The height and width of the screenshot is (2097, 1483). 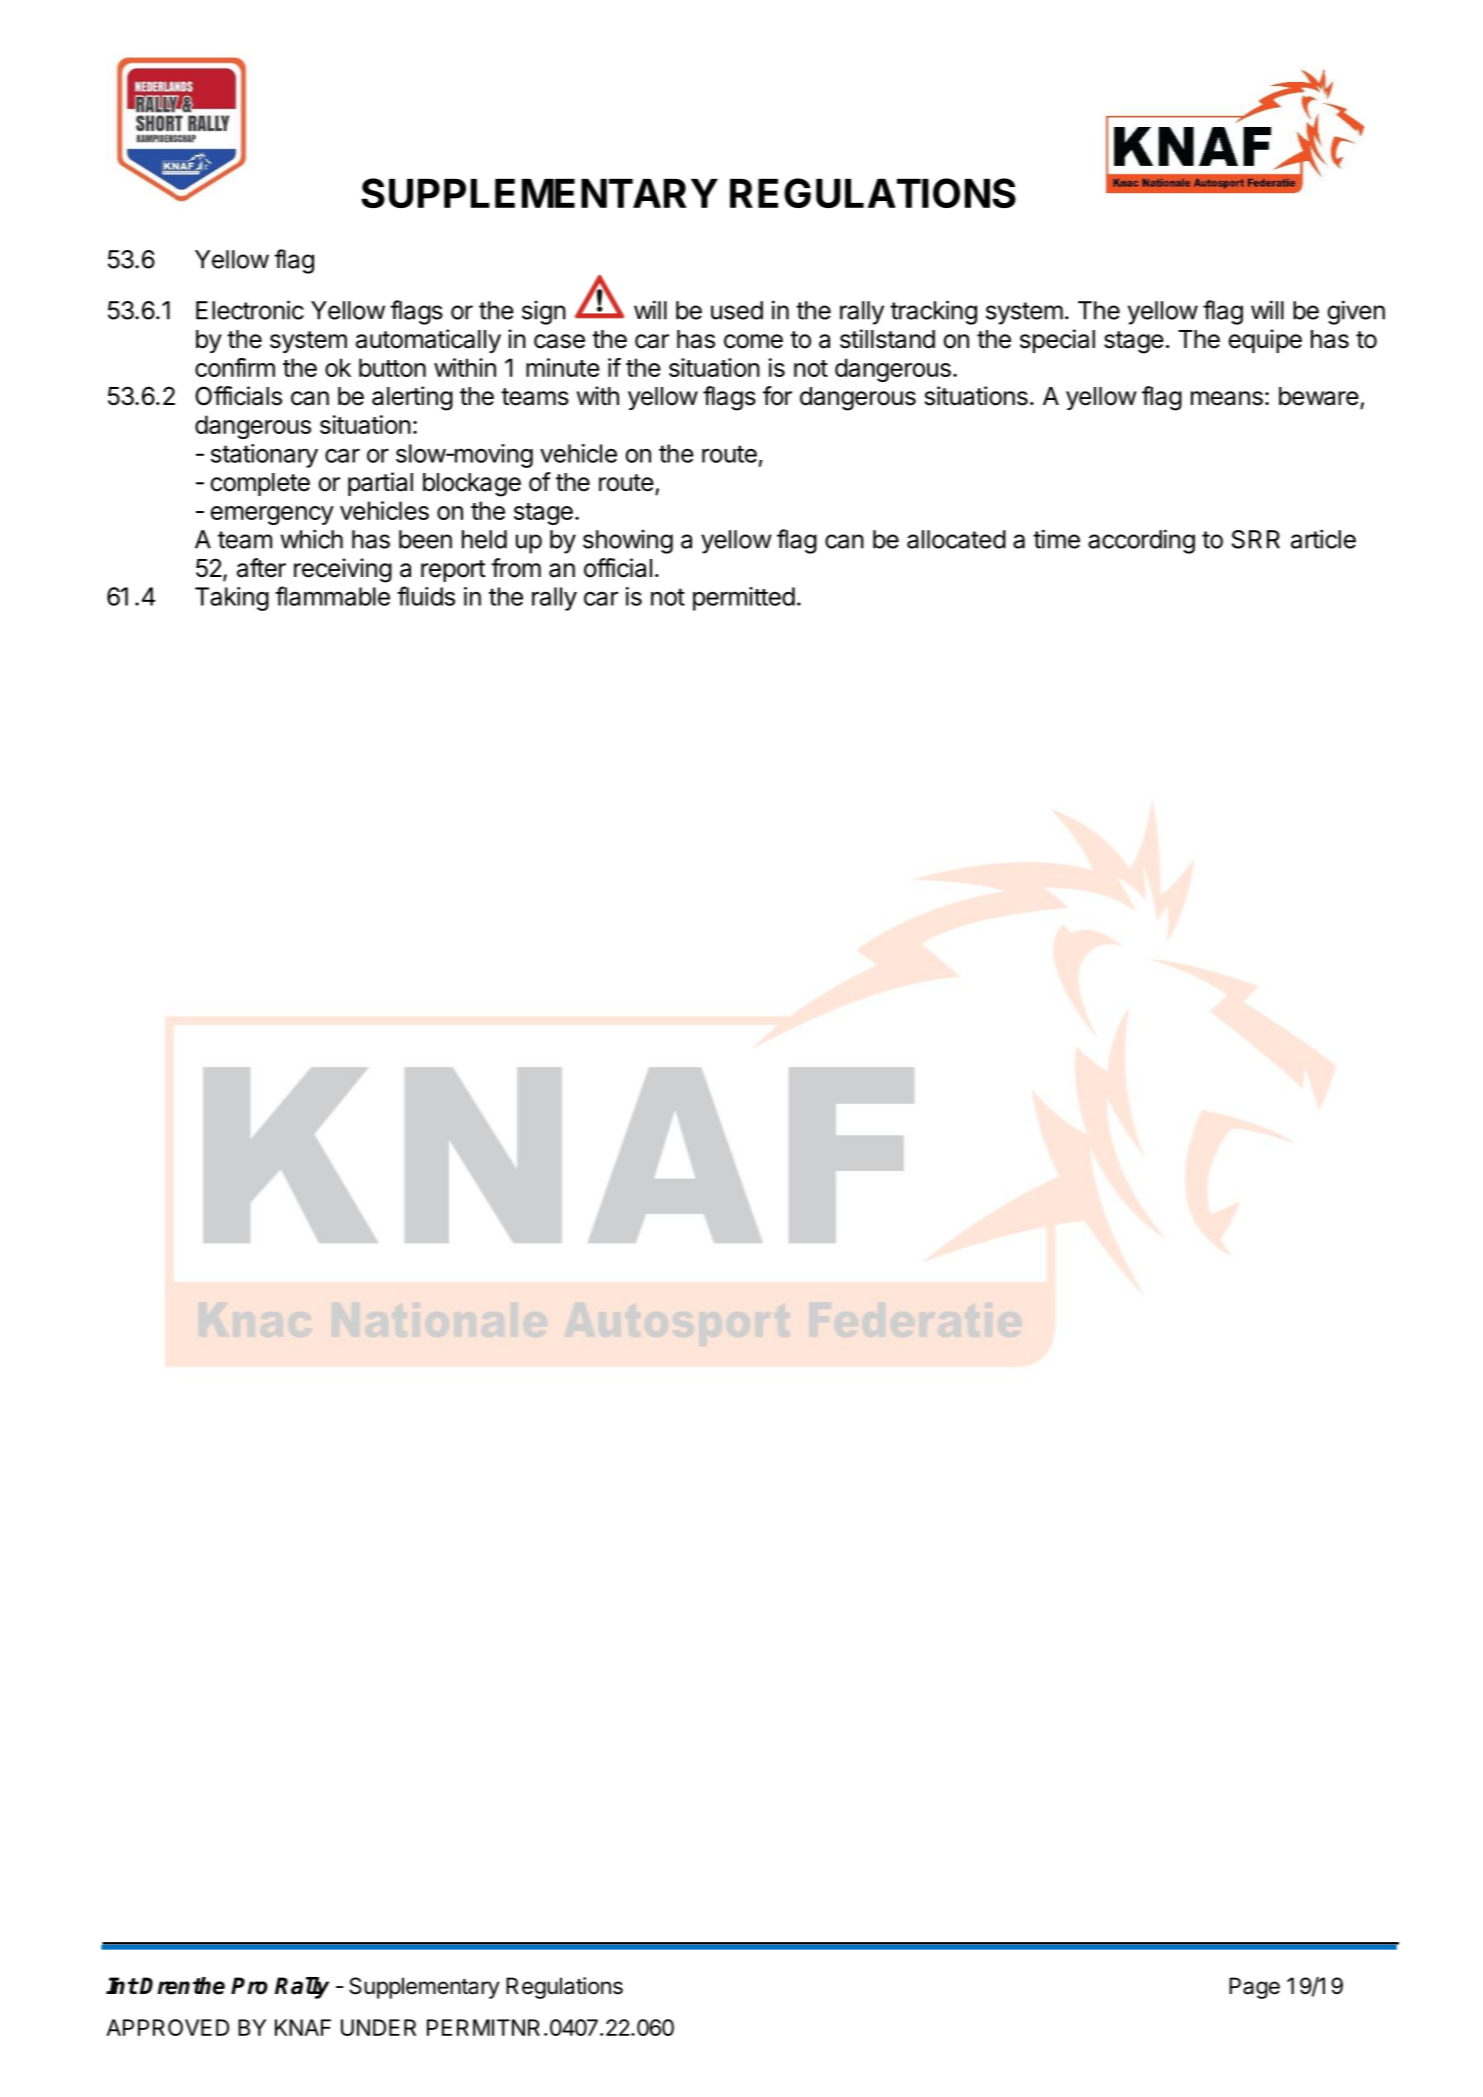 What do you see at coordinates (516, 568) in the screenshot?
I see `from` at bounding box center [516, 568].
